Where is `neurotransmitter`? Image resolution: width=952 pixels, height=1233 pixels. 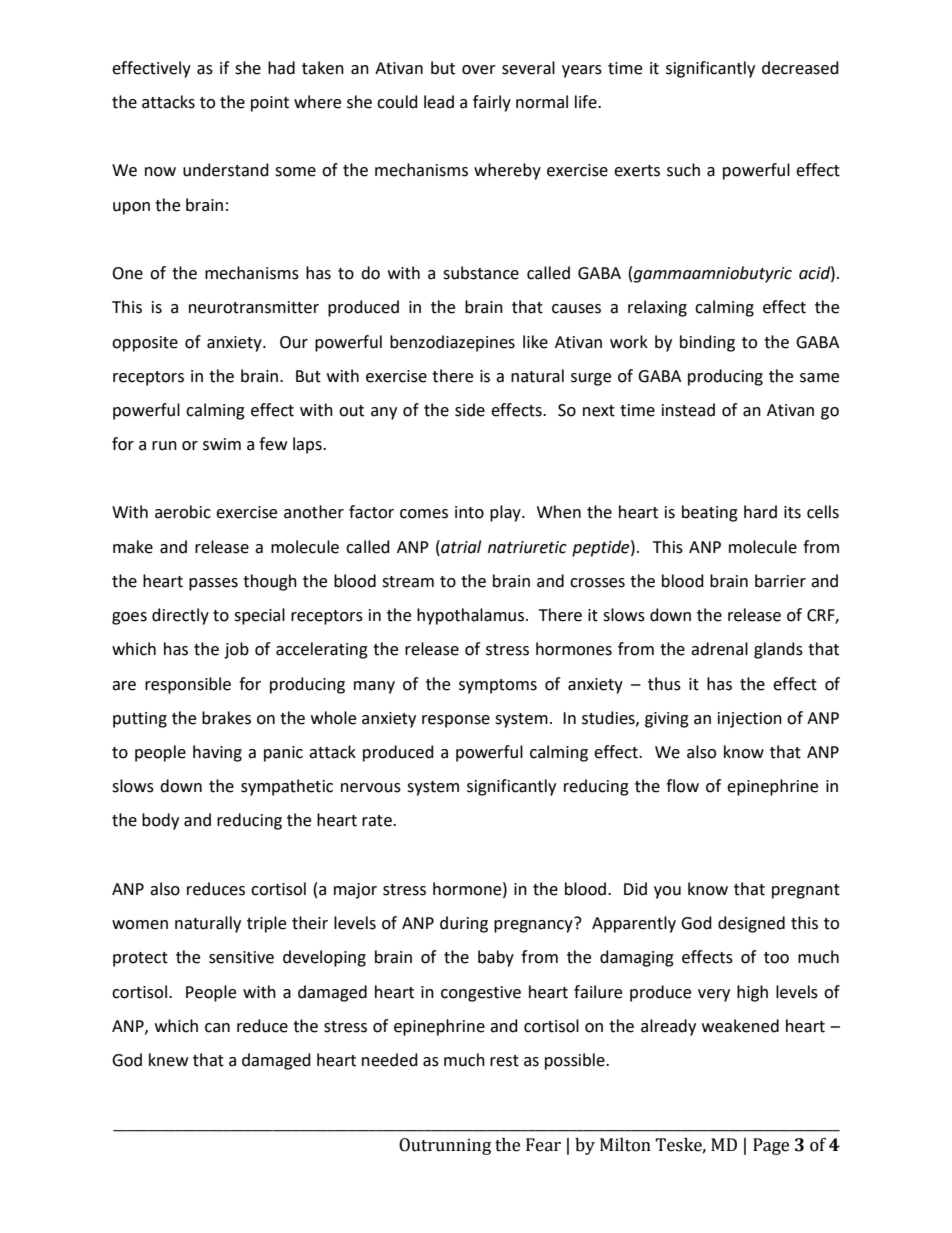
neurotransmitter is located at coordinates (254, 307).
